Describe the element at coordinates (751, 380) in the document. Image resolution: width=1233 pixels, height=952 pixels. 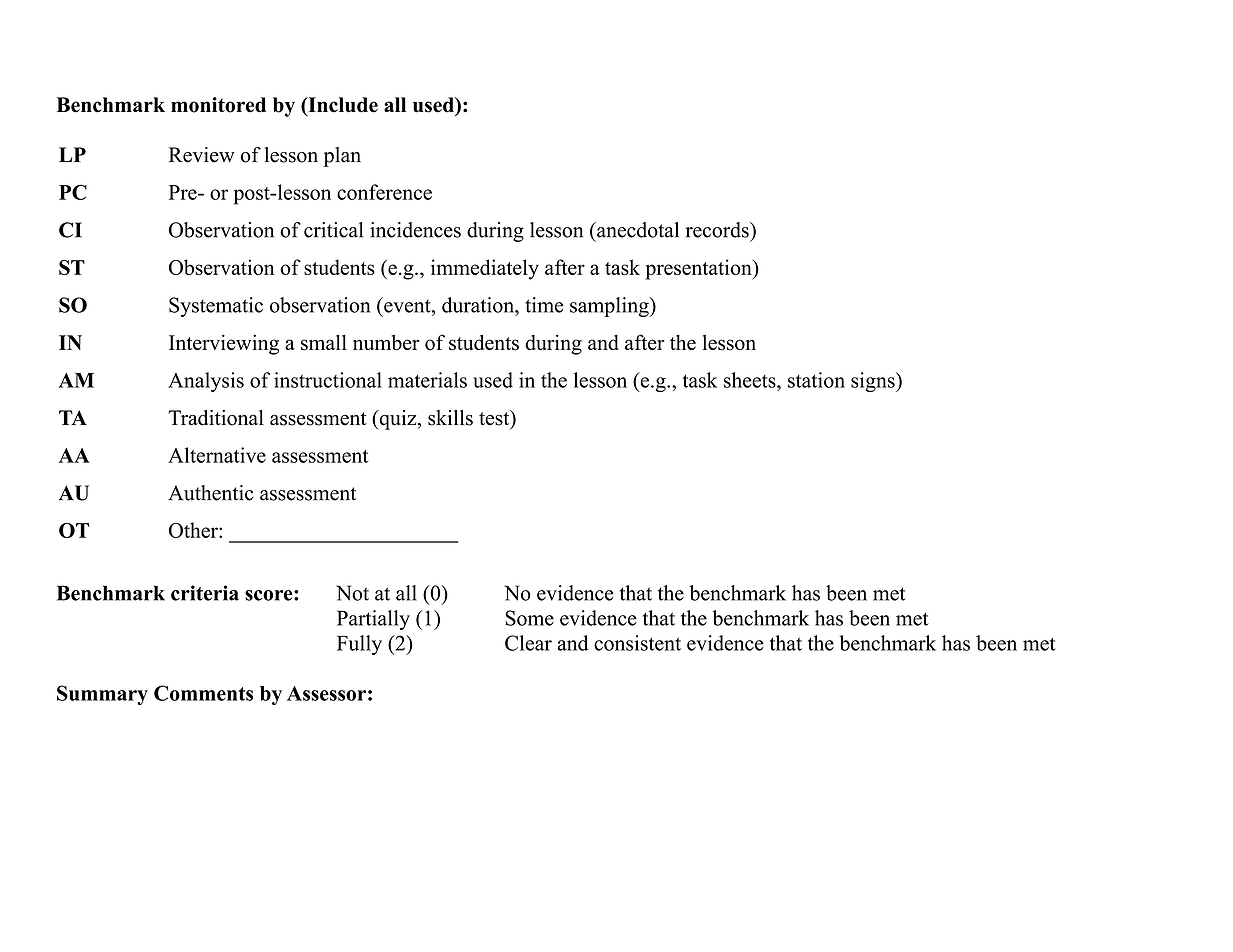
I see `sheets` at that location.
